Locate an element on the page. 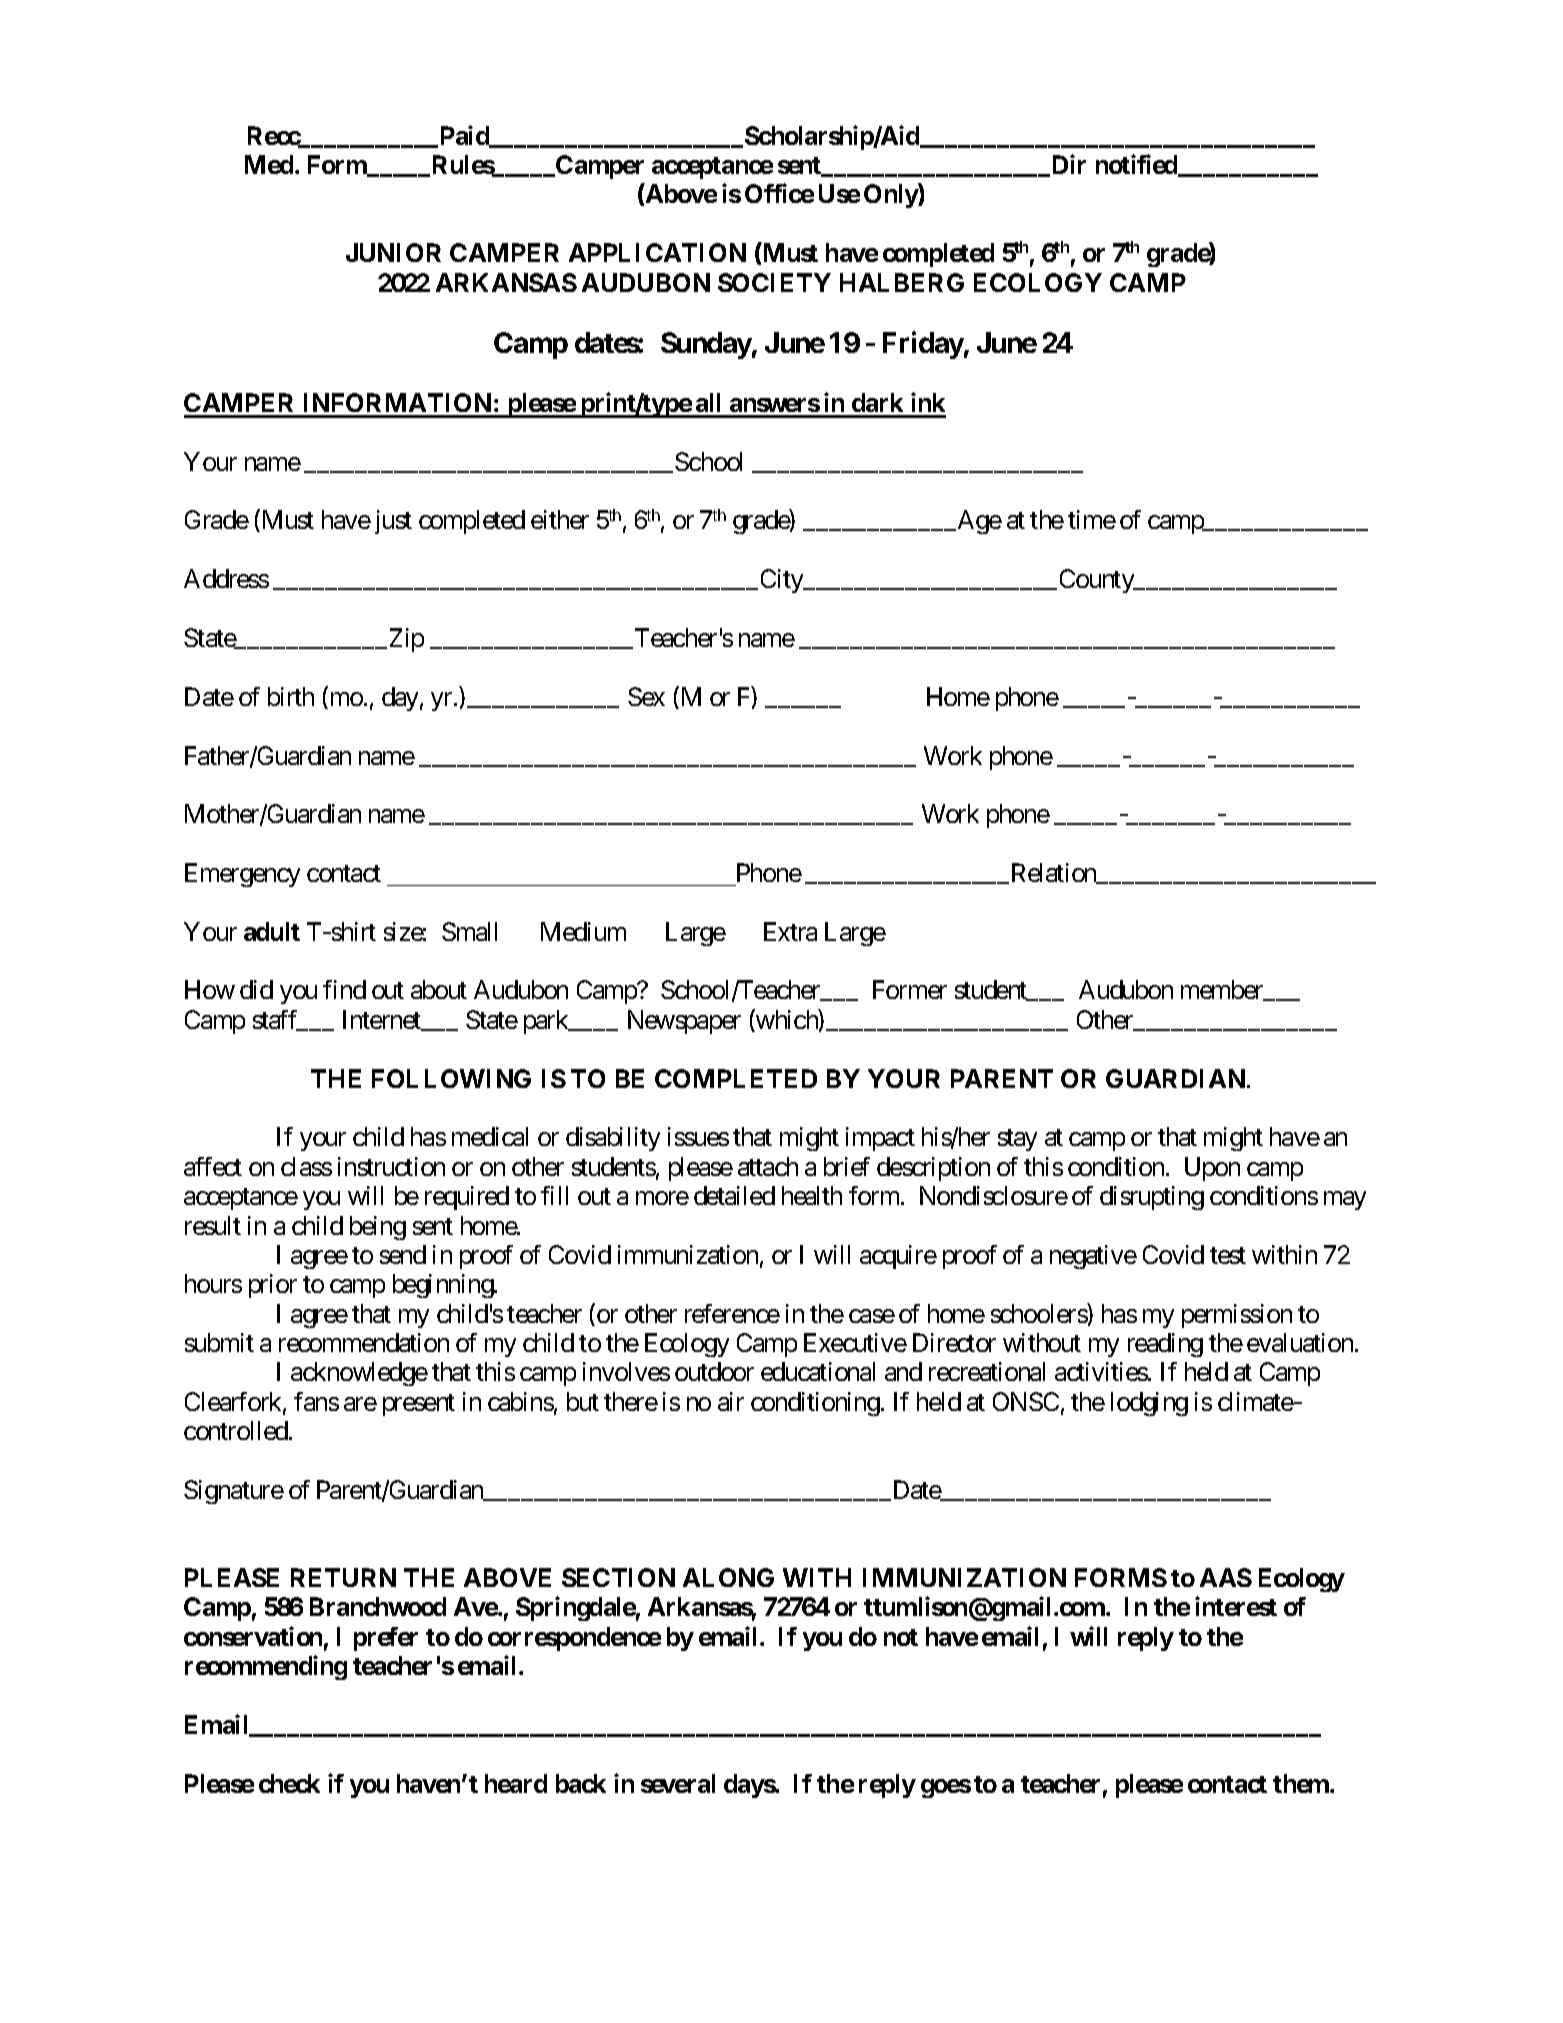  them is located at coordinates (1302, 1783).
